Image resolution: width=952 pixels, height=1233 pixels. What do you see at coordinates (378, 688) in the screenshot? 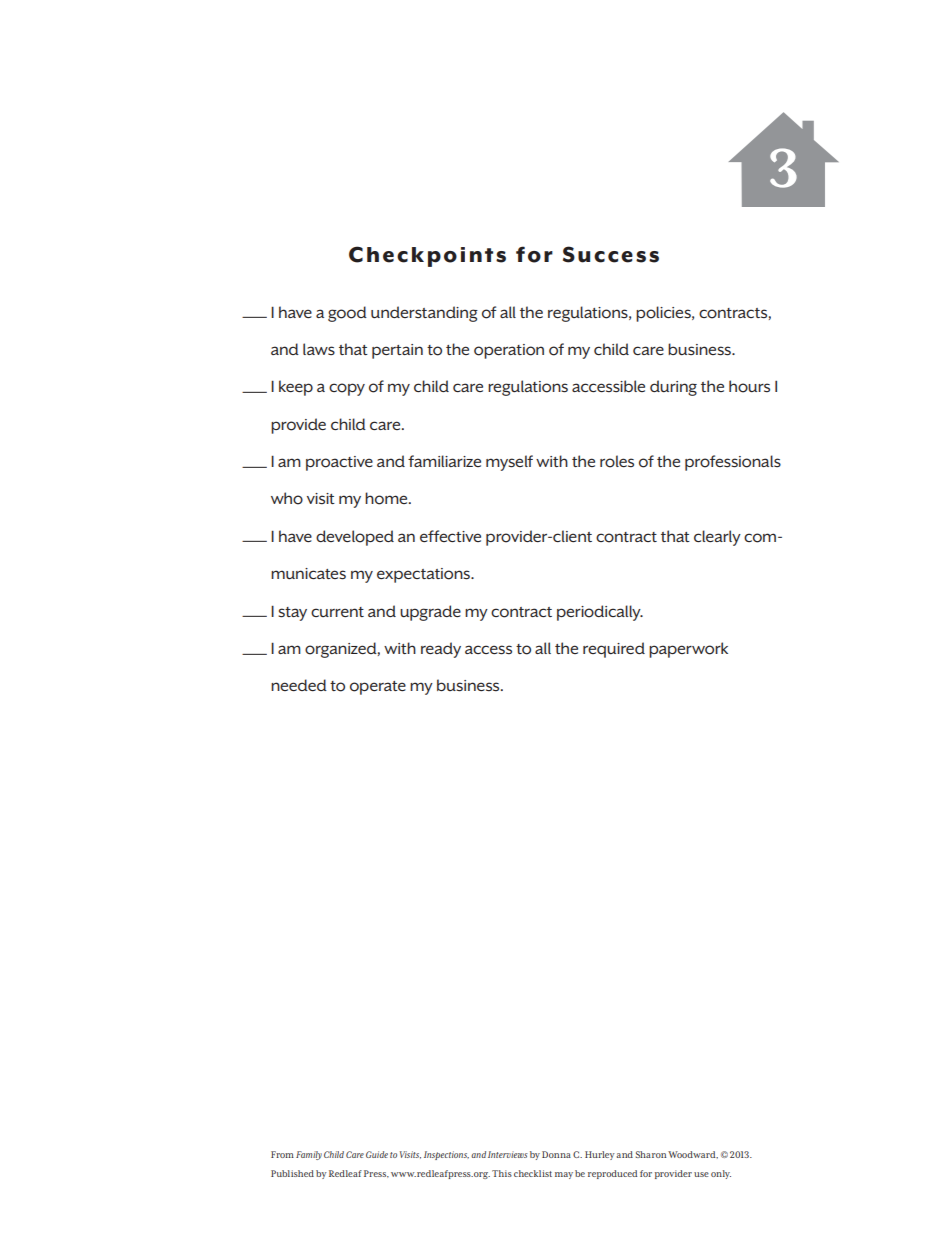
I see `operate` at bounding box center [378, 688].
